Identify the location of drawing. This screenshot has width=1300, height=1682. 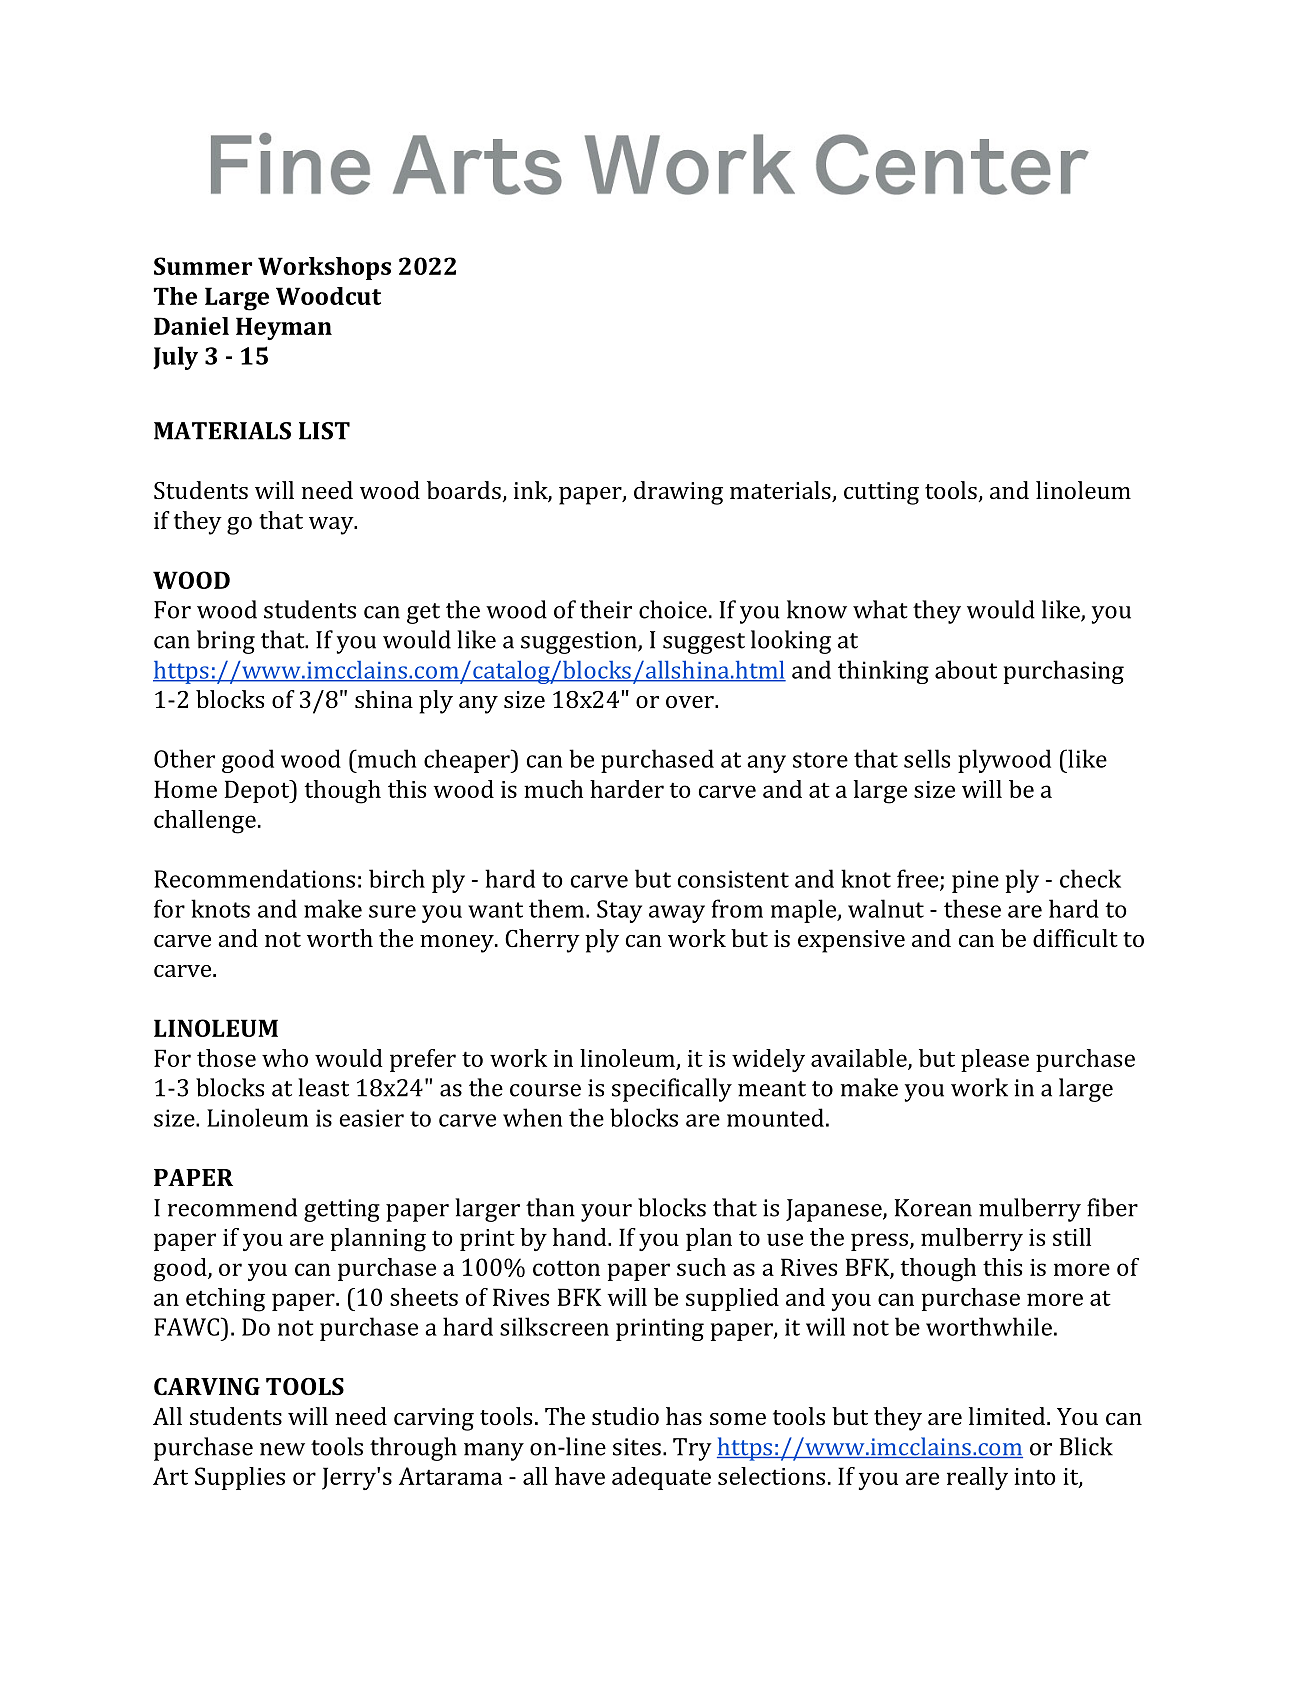
(678, 493).
